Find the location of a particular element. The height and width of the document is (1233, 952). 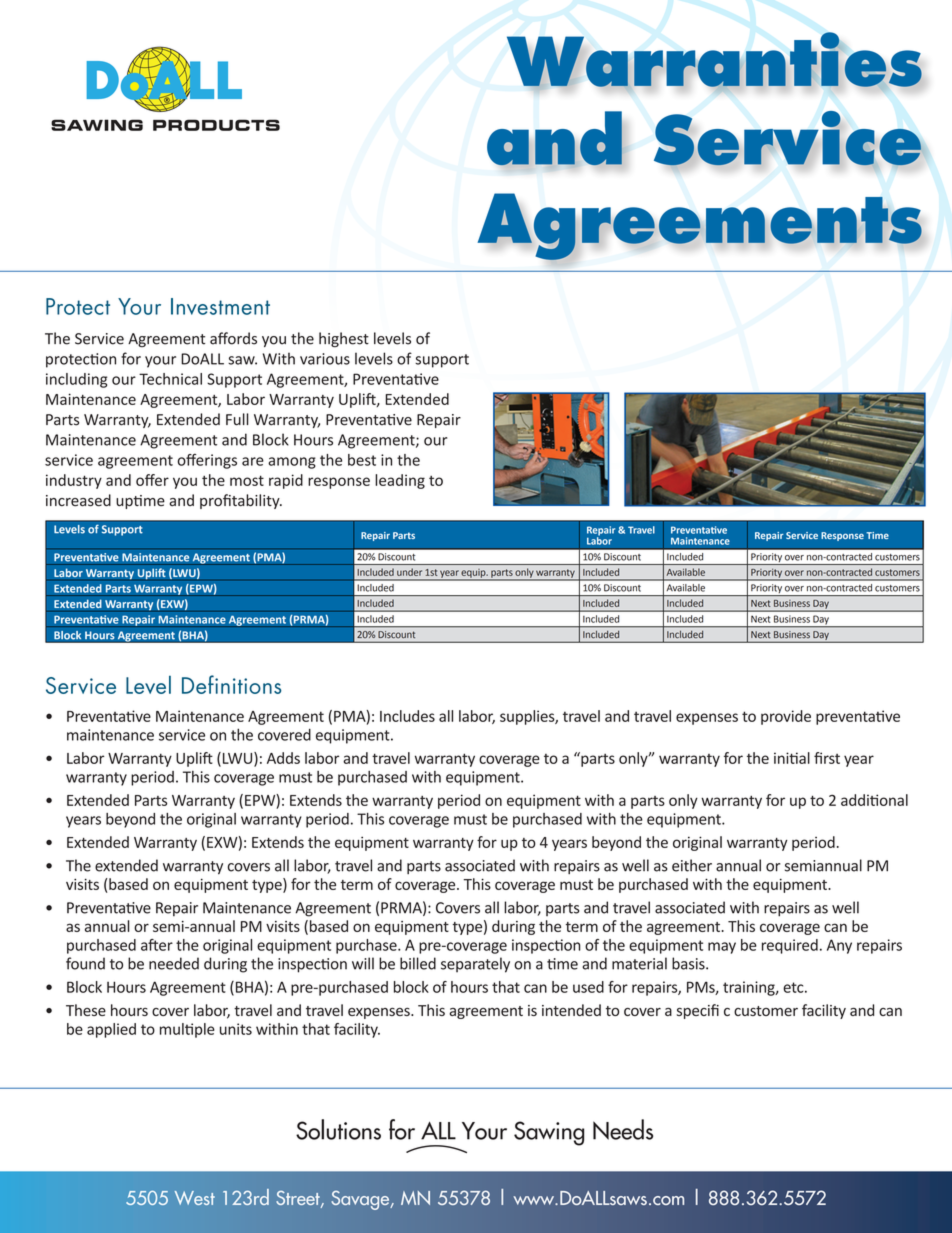

profitability is located at coordinates (241, 501).
